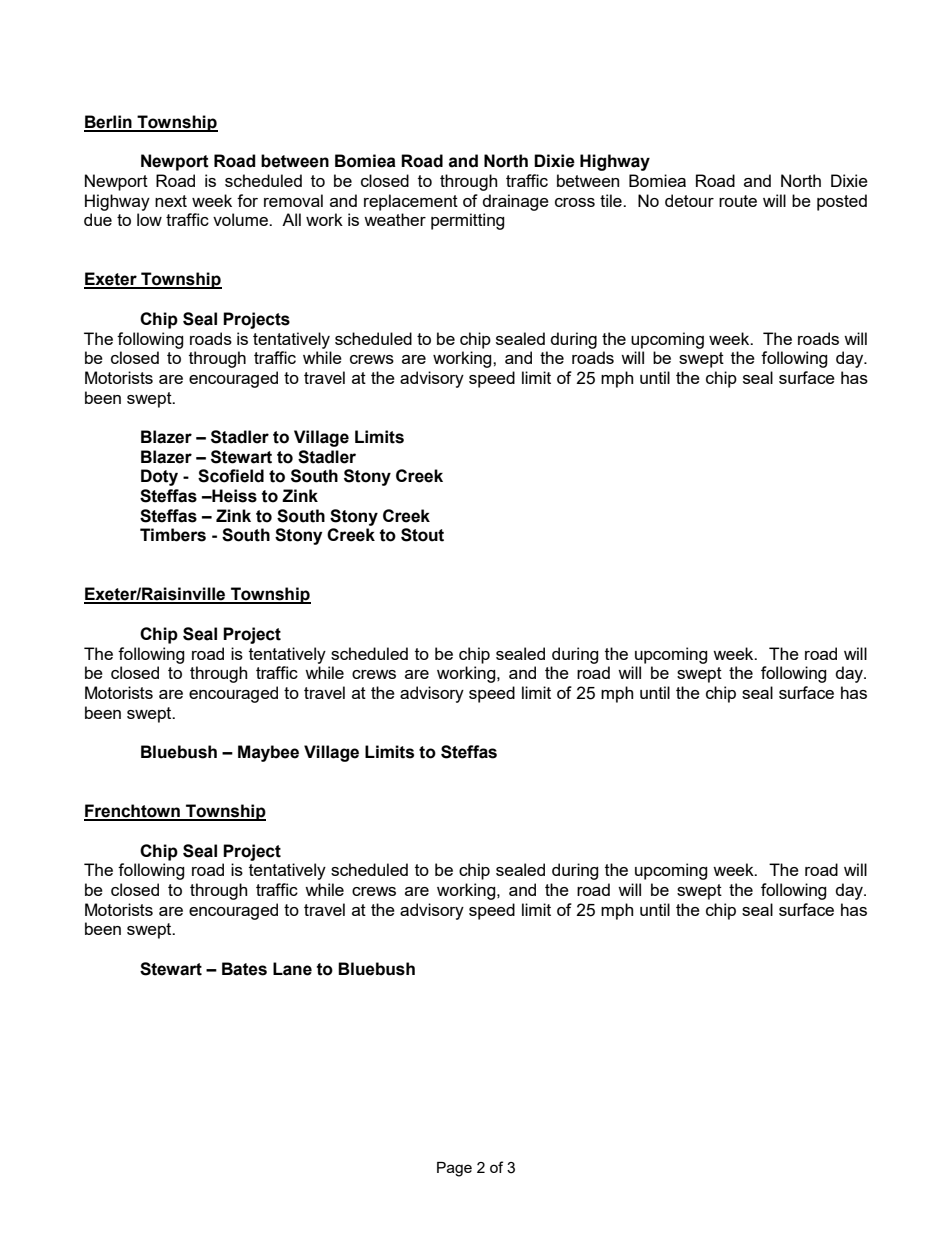  Describe the element at coordinates (468, 221) in the page. I see `permitting` at that location.
